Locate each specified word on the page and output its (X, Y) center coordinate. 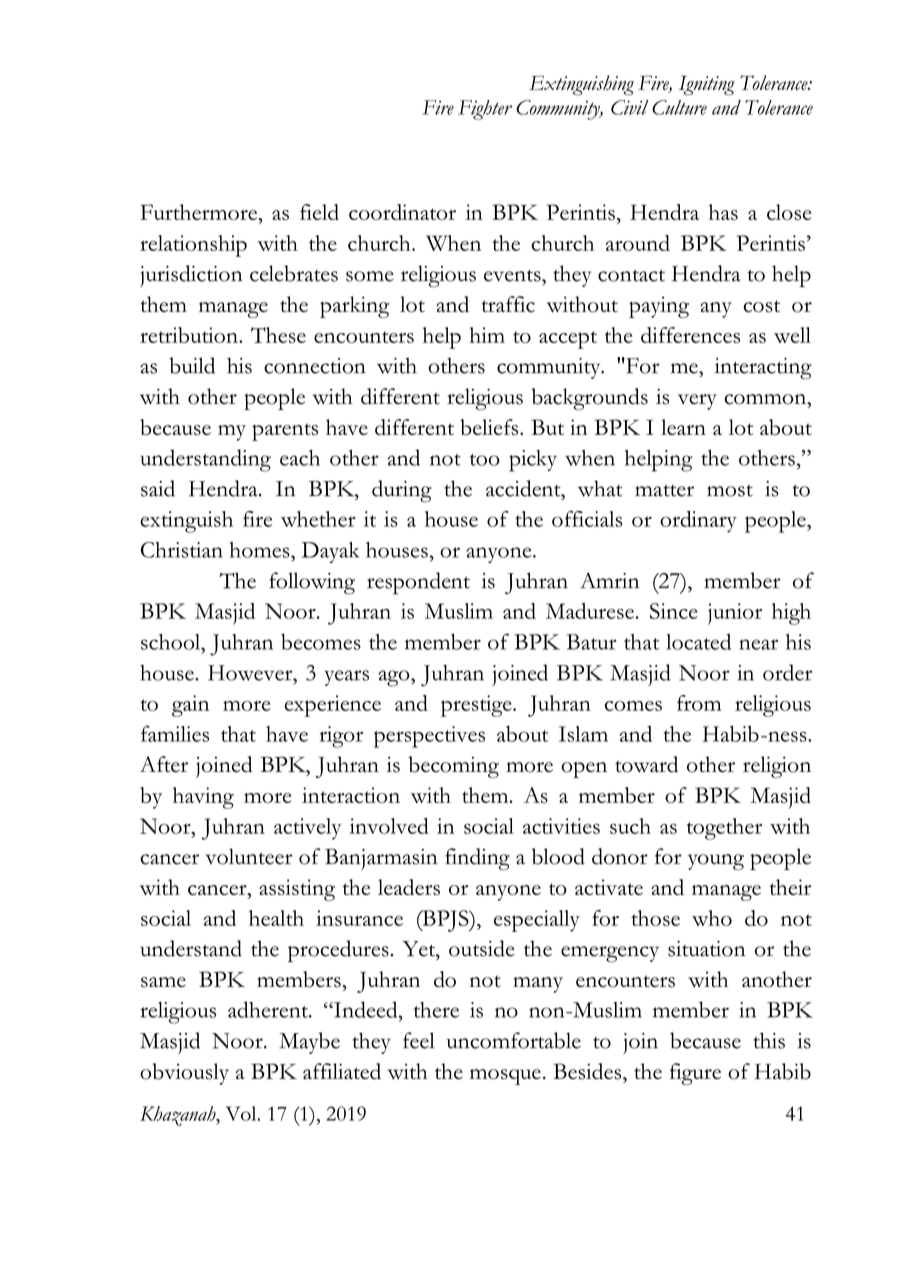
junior (735, 614)
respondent (418, 583)
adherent (269, 1009)
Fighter (485, 110)
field (319, 212)
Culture (679, 107)
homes (261, 550)
